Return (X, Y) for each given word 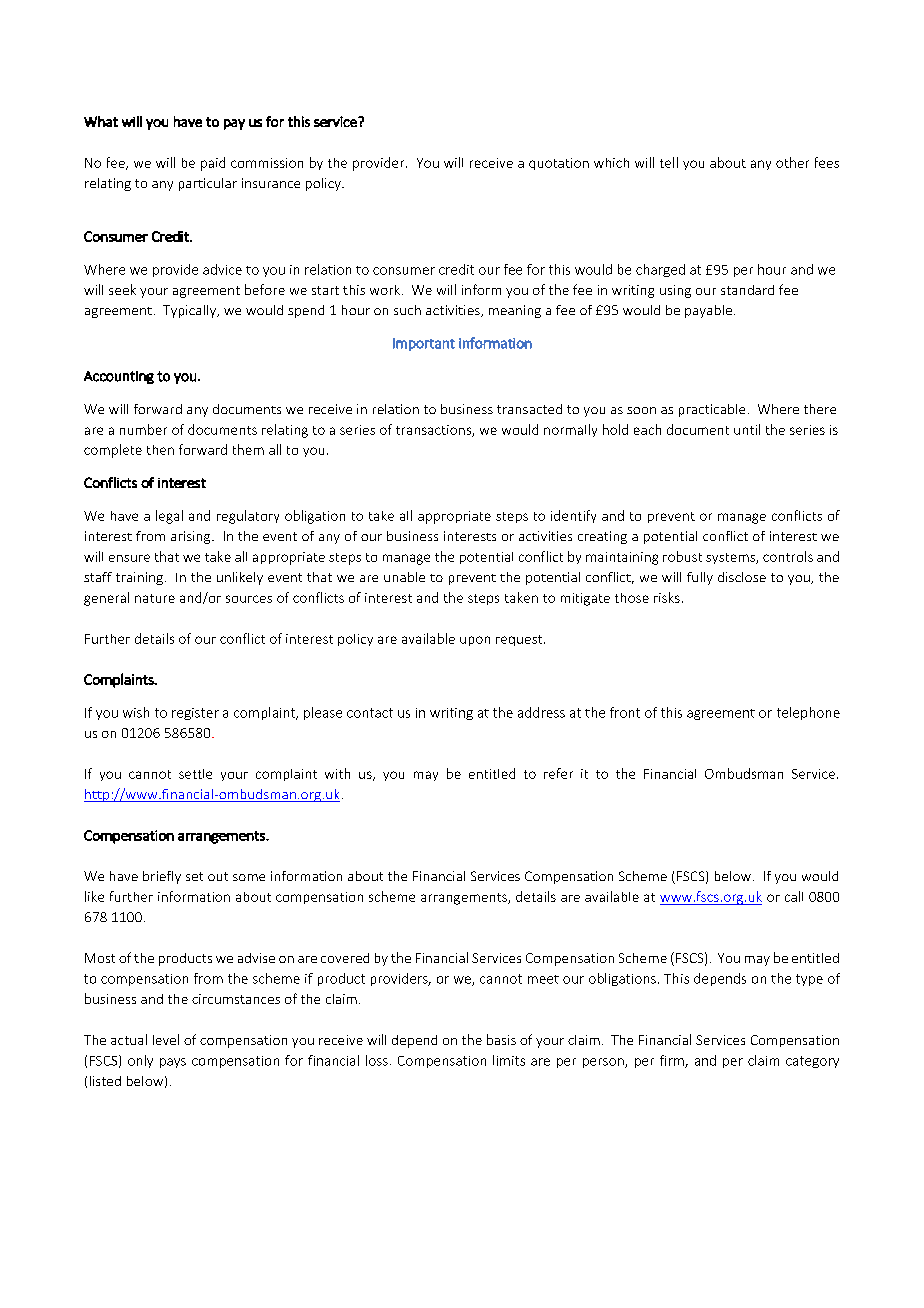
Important (424, 344)
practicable (712, 410)
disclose (742, 577)
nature (155, 598)
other (792, 162)
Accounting (119, 377)
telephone (808, 713)
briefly (162, 877)
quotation (559, 164)
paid (213, 164)
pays (173, 1063)
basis (501, 1039)
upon (475, 641)
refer (558, 773)
